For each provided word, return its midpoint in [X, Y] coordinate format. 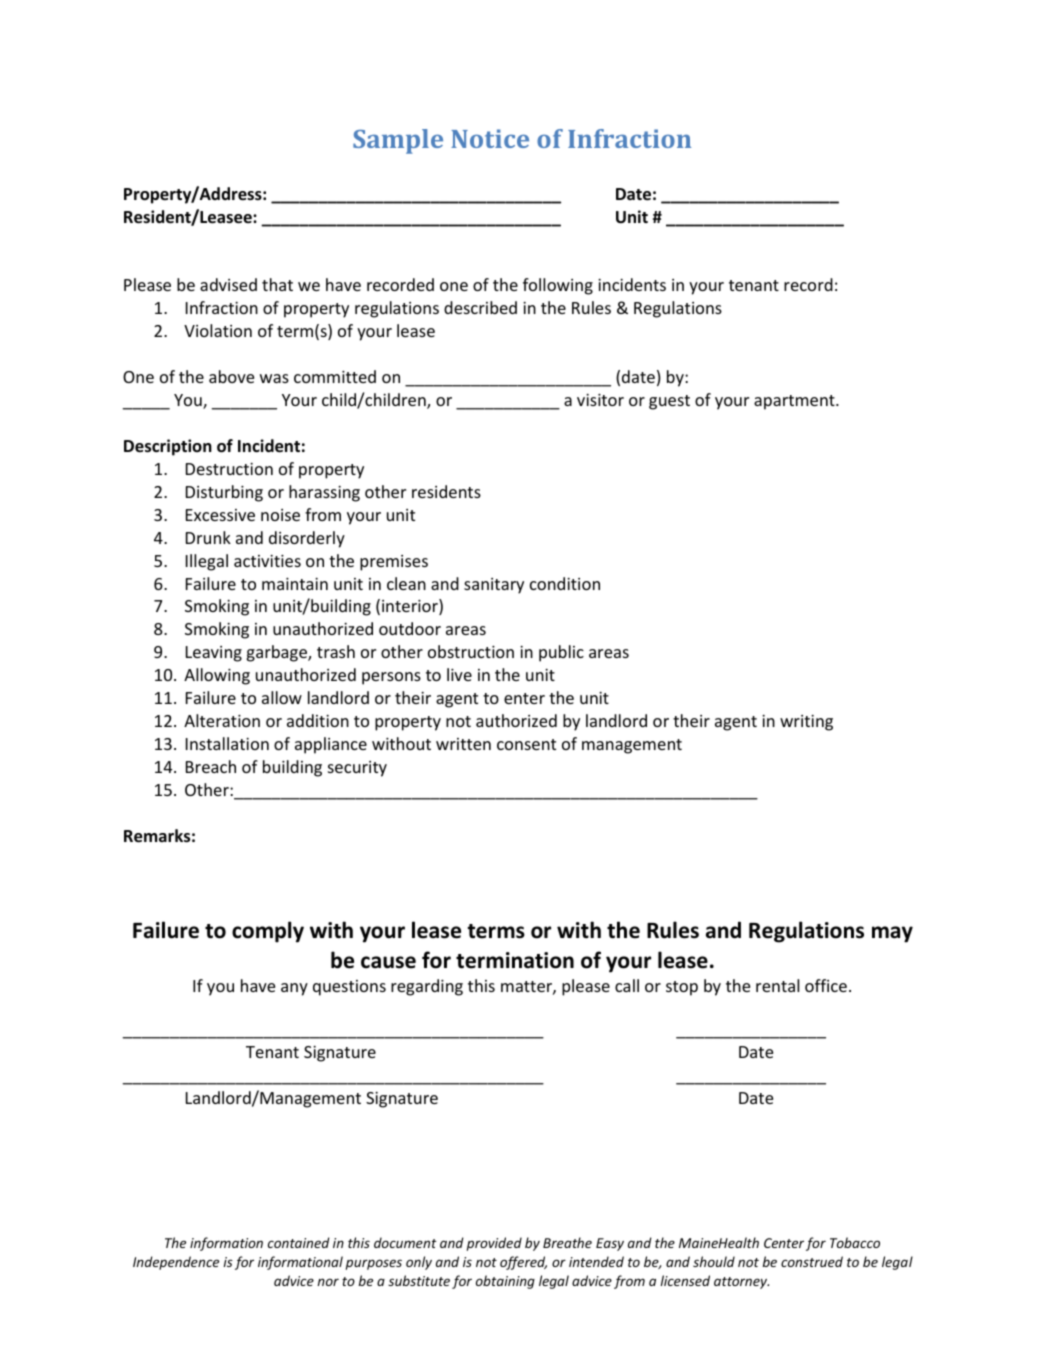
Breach [211, 766]
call [627, 985]
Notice [490, 138]
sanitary [494, 586]
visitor [600, 400]
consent [526, 744]
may [892, 934]
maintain [295, 584]
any [294, 989]
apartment [795, 402]
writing [806, 723]
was [274, 378]
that [277, 284]
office [826, 985]
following [558, 286]
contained [299, 1242]
